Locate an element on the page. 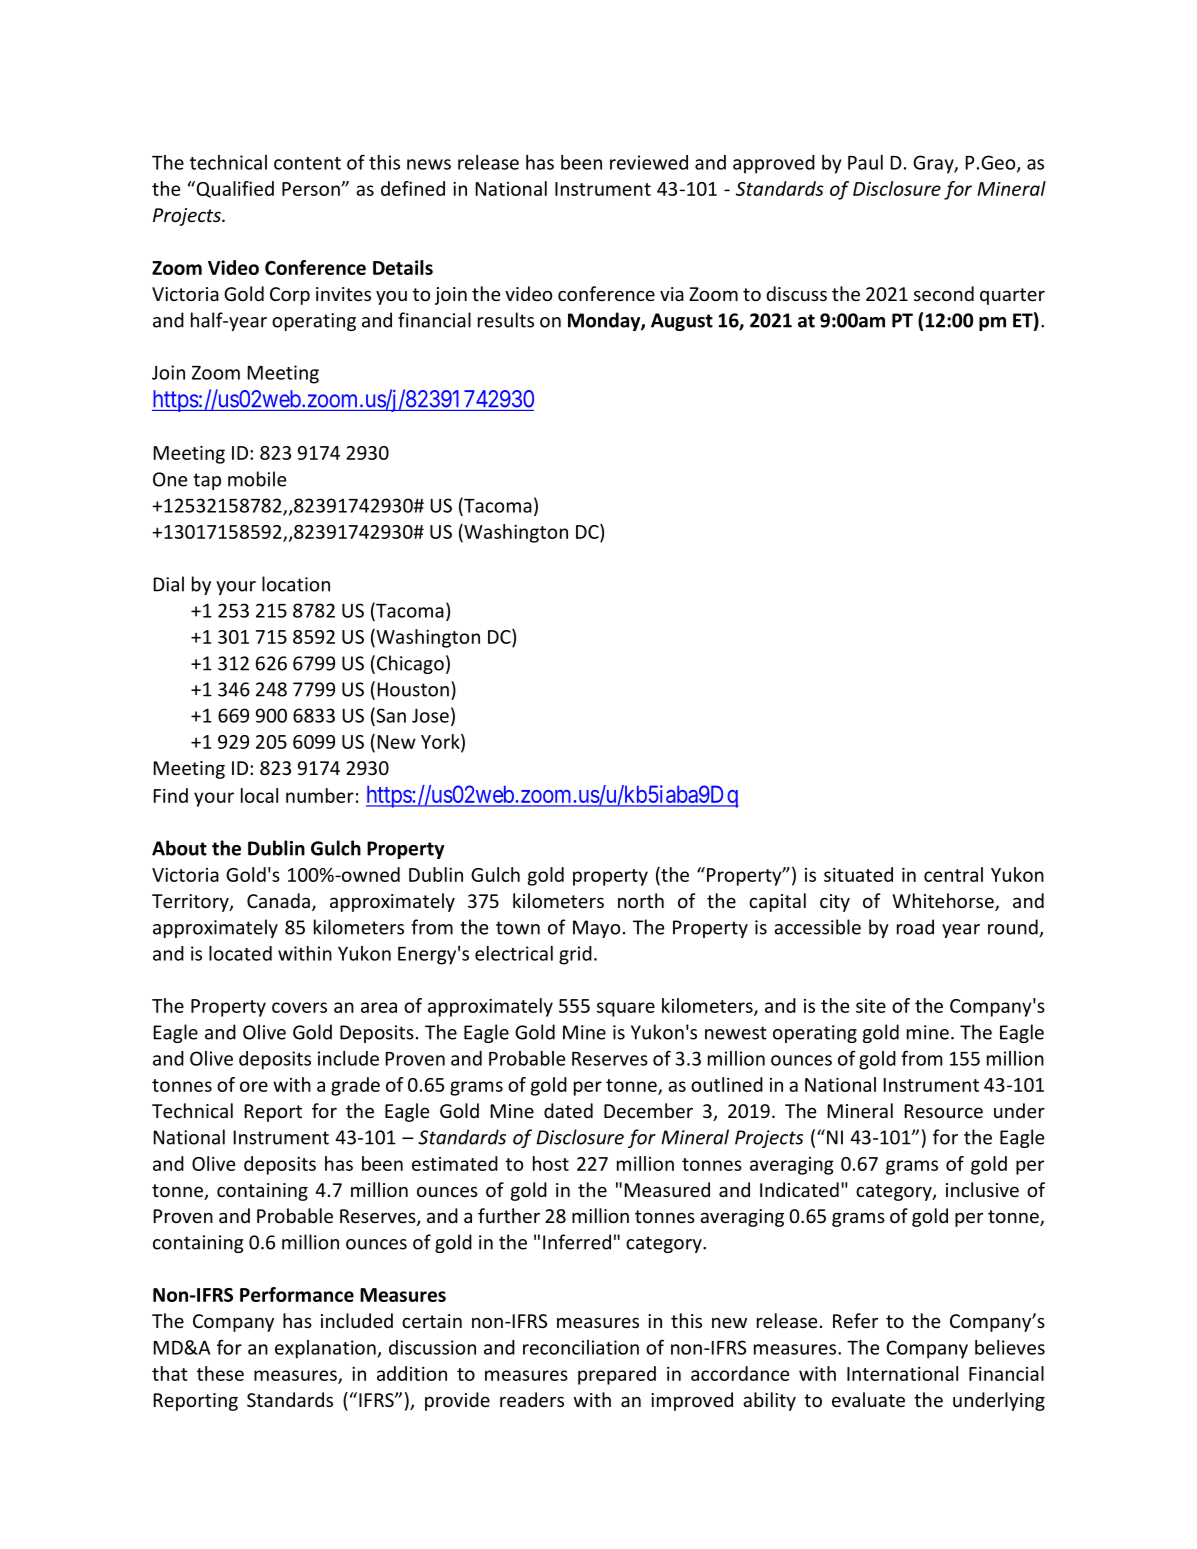 The width and height of the document is (1197, 1549). Paul is located at coordinates (865, 162).
